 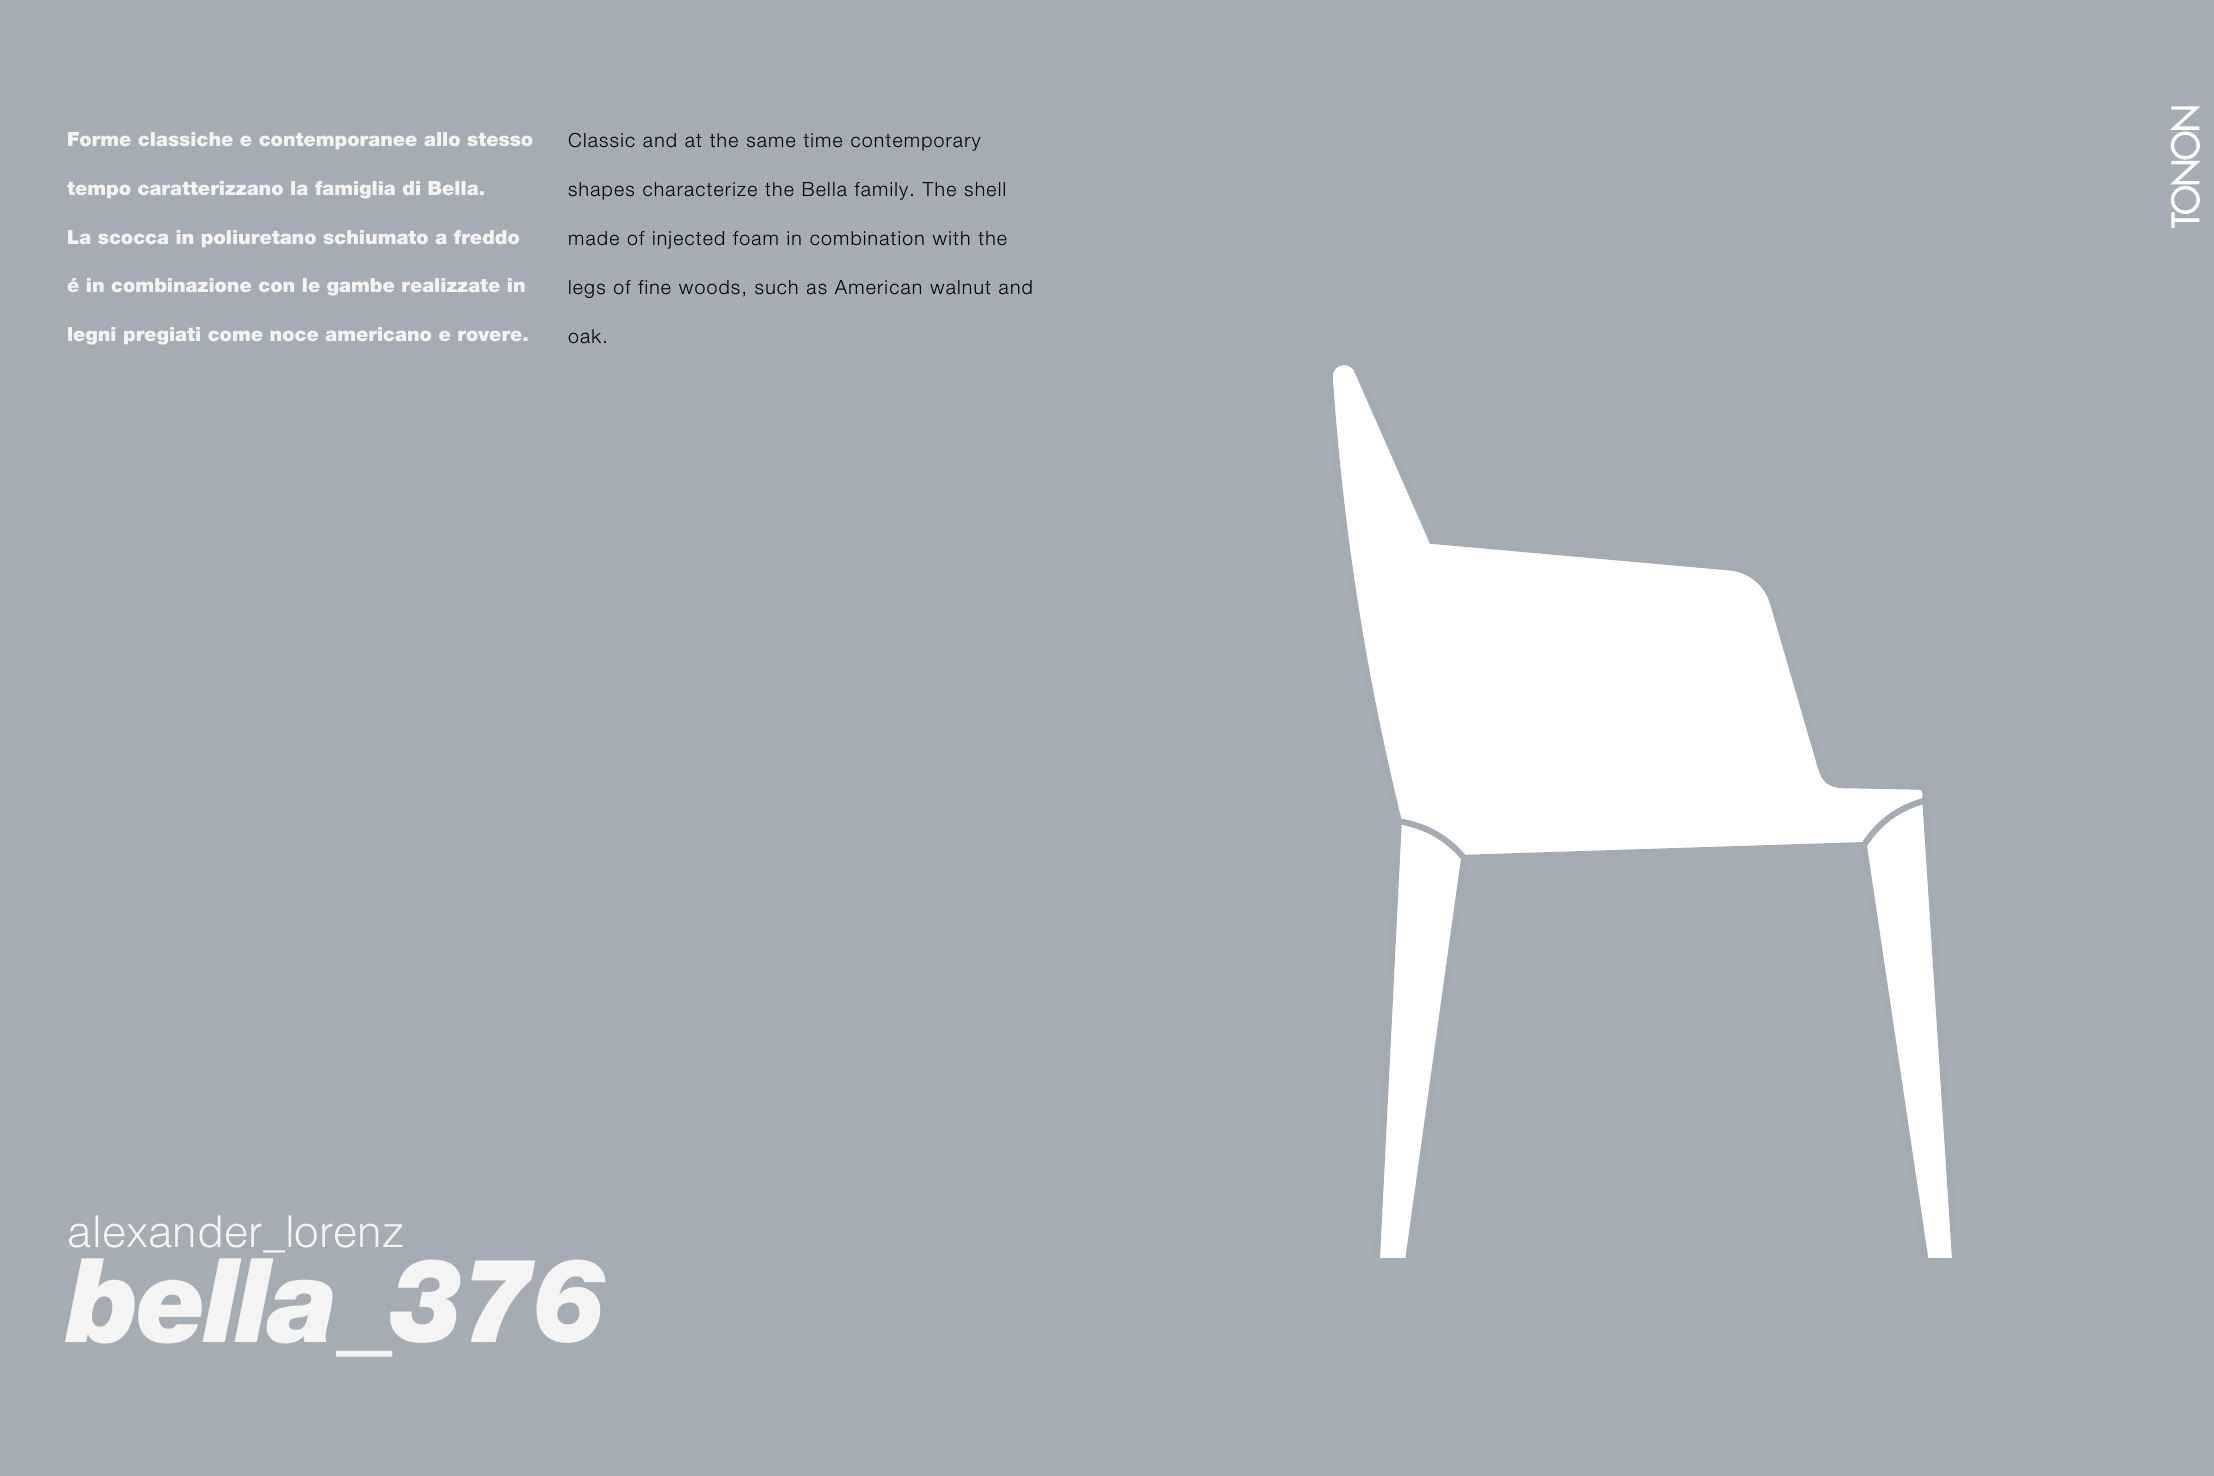 What do you see at coordinates (587, 289) in the image?
I see `legs` at bounding box center [587, 289].
